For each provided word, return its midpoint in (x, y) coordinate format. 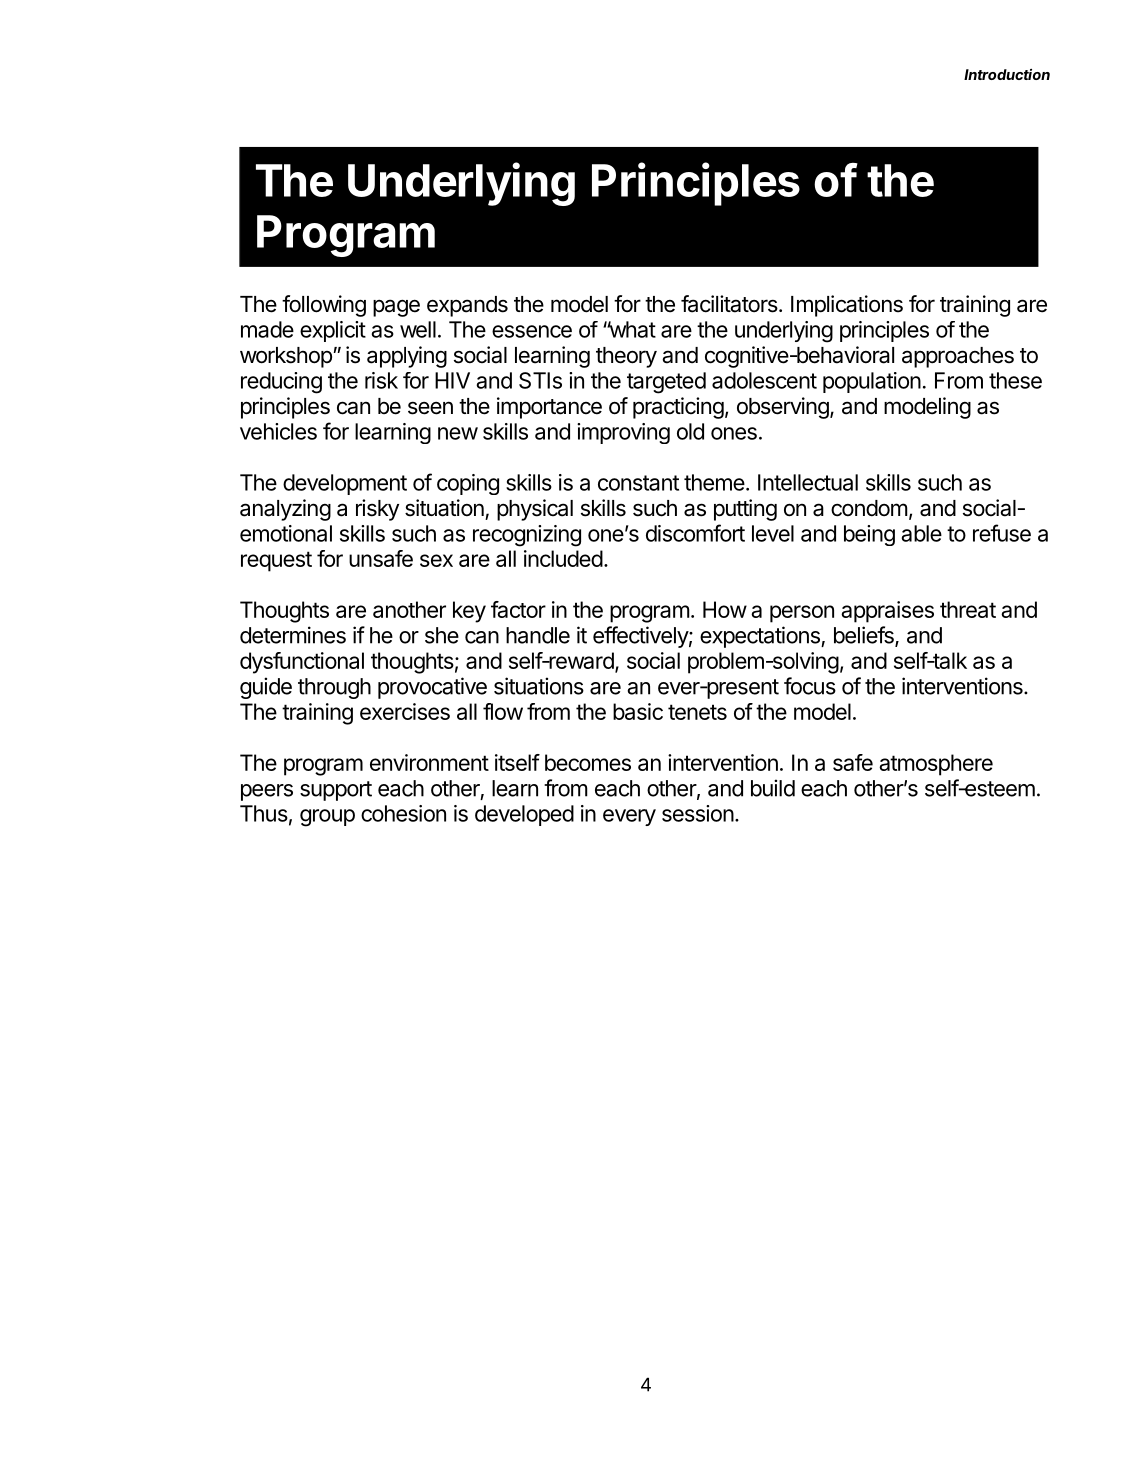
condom (869, 508)
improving (623, 433)
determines (293, 635)
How (725, 609)
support (336, 791)
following (324, 306)
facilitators (729, 304)
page (396, 308)
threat (968, 609)
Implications (847, 306)
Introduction (1007, 74)
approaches (958, 357)
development (345, 484)
